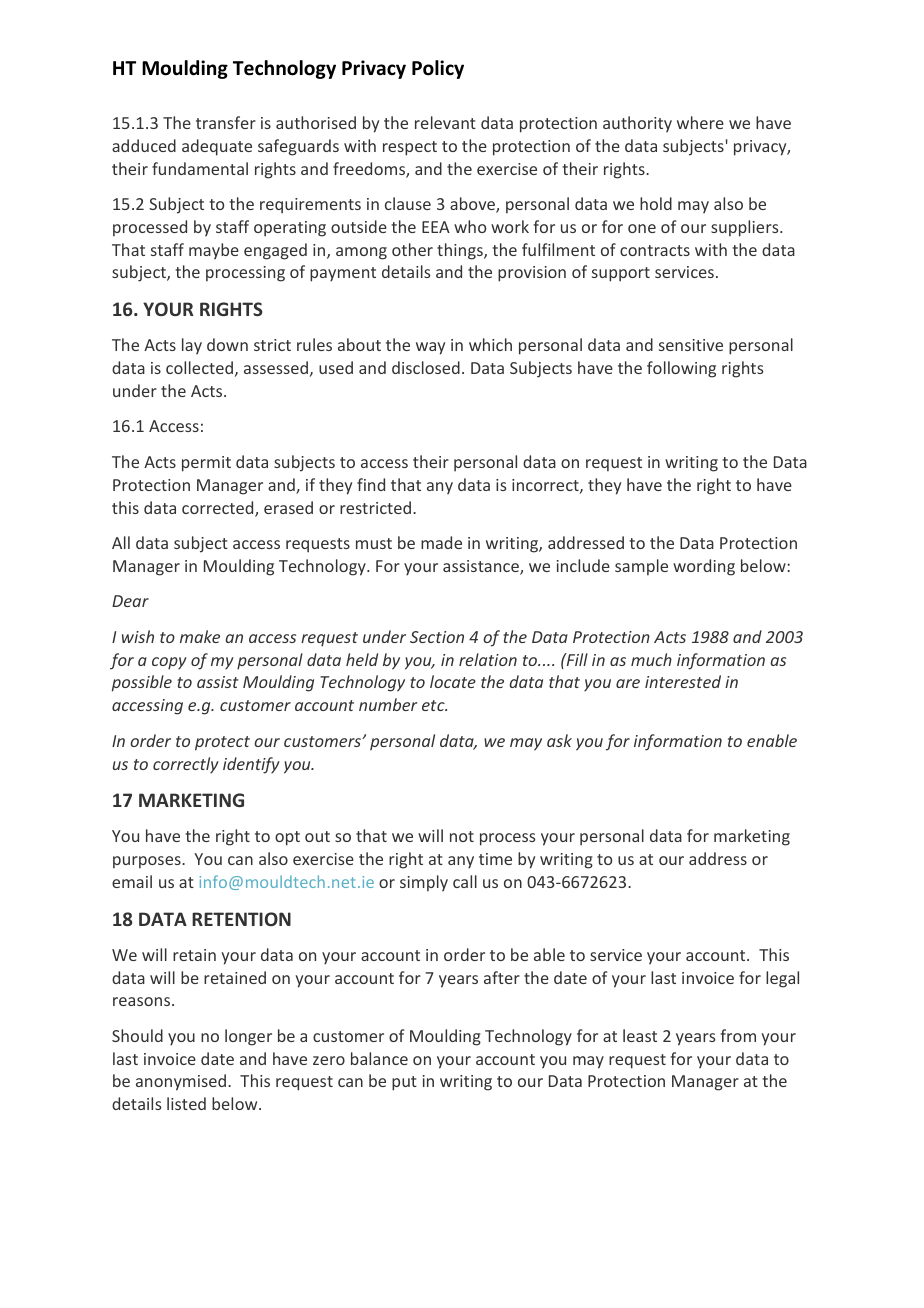 This image has height=1308, width=924. I want to click on anonymised, so click(181, 1082).
